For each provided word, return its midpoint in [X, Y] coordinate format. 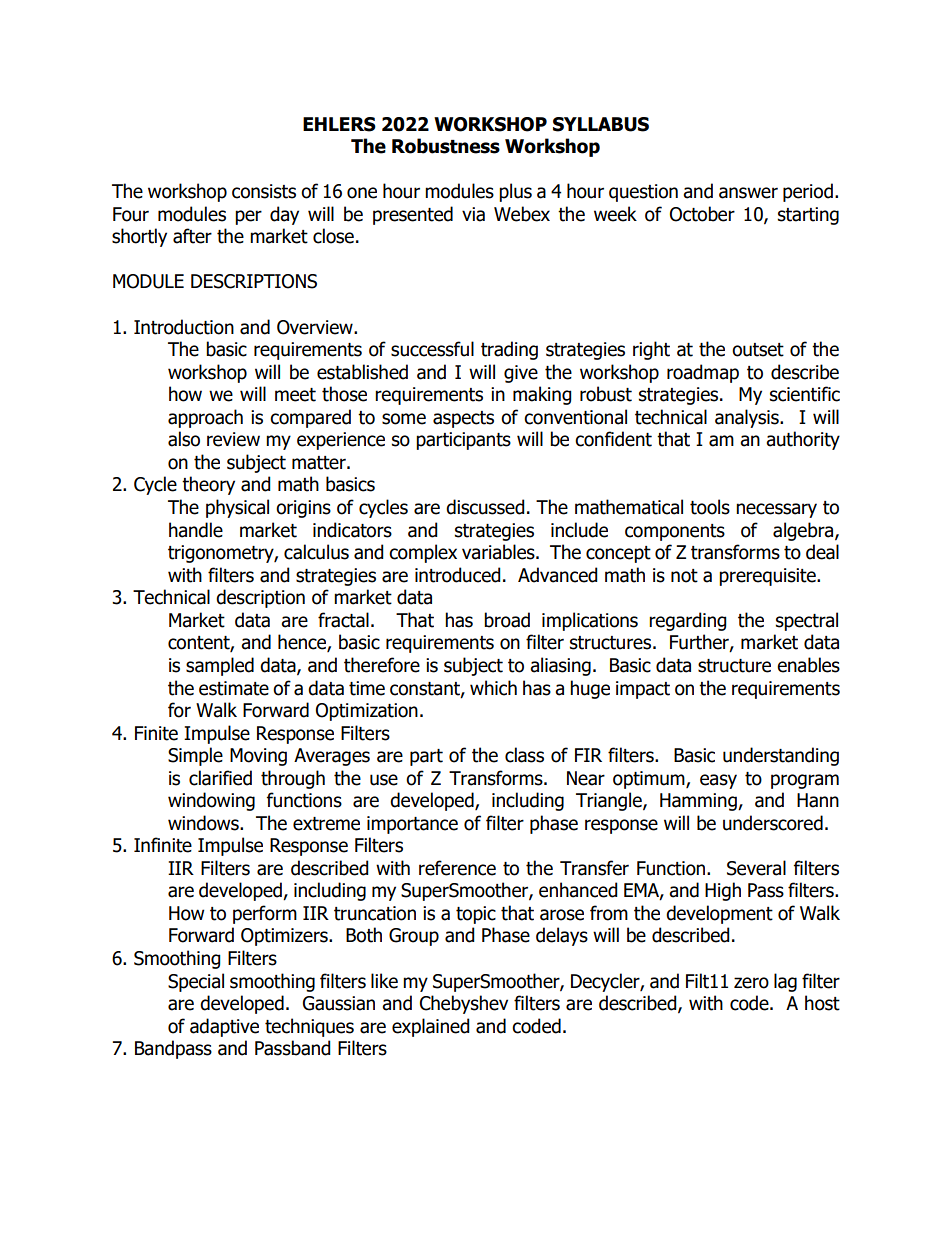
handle [196, 530]
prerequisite [768, 577]
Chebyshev [464, 1004]
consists [264, 191]
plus [515, 192]
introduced [458, 575]
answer [748, 193]
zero [751, 983]
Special [196, 982]
